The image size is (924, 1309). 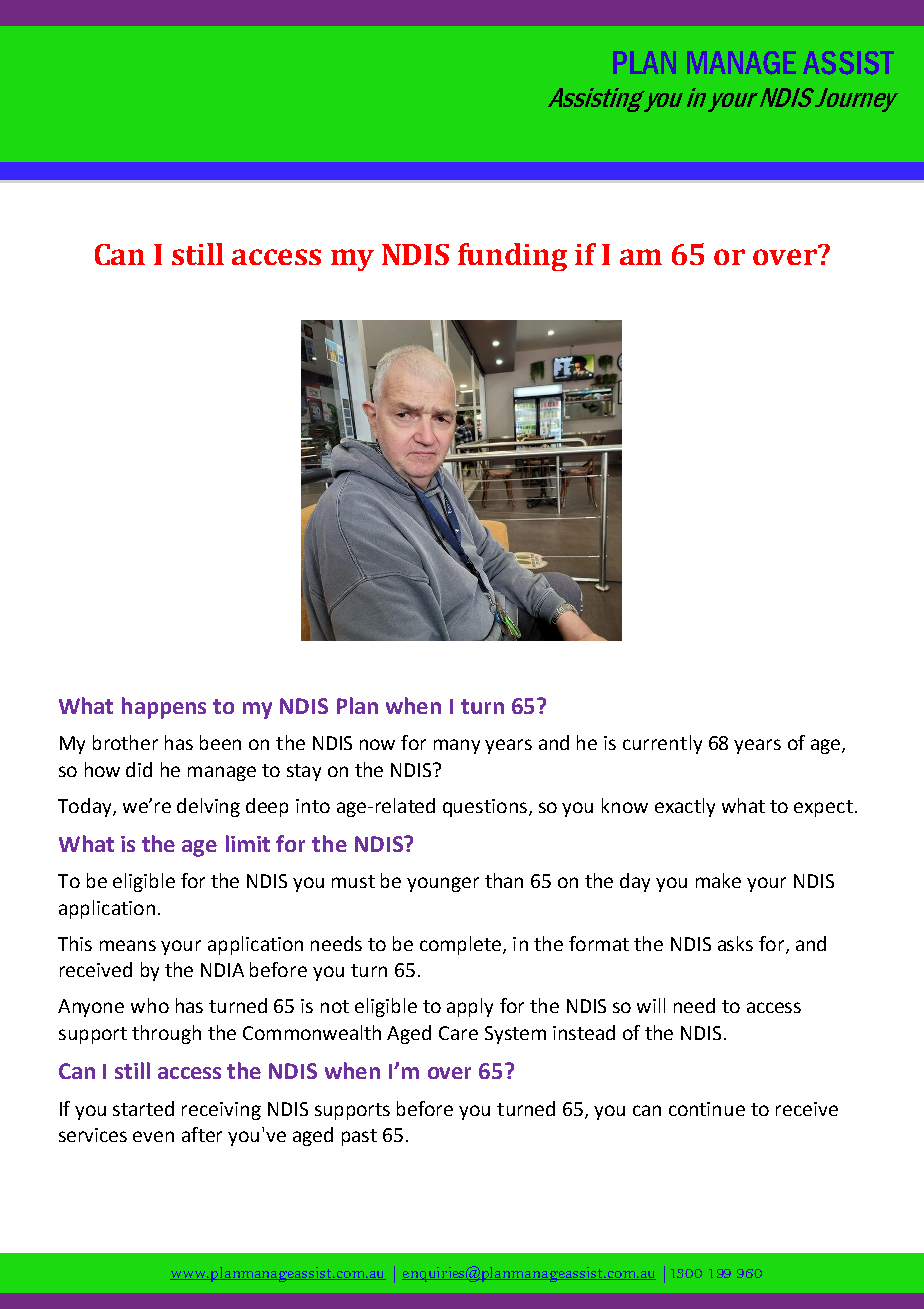 What do you see at coordinates (208, 807) in the screenshot?
I see `delving` at bounding box center [208, 807].
